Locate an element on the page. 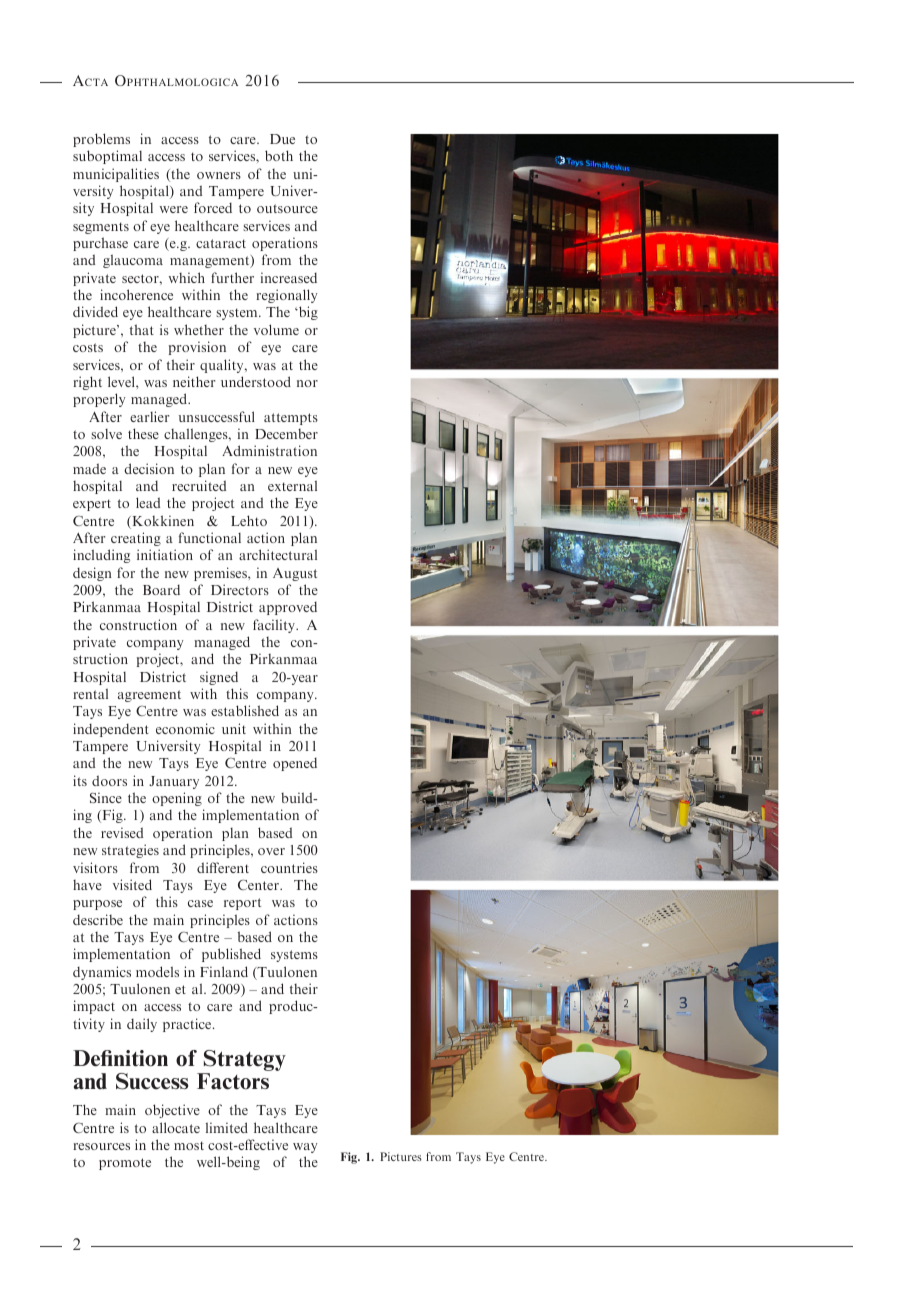 Image resolution: width=921 pixels, height=1316 pixels. most is located at coordinates (189, 1145).
